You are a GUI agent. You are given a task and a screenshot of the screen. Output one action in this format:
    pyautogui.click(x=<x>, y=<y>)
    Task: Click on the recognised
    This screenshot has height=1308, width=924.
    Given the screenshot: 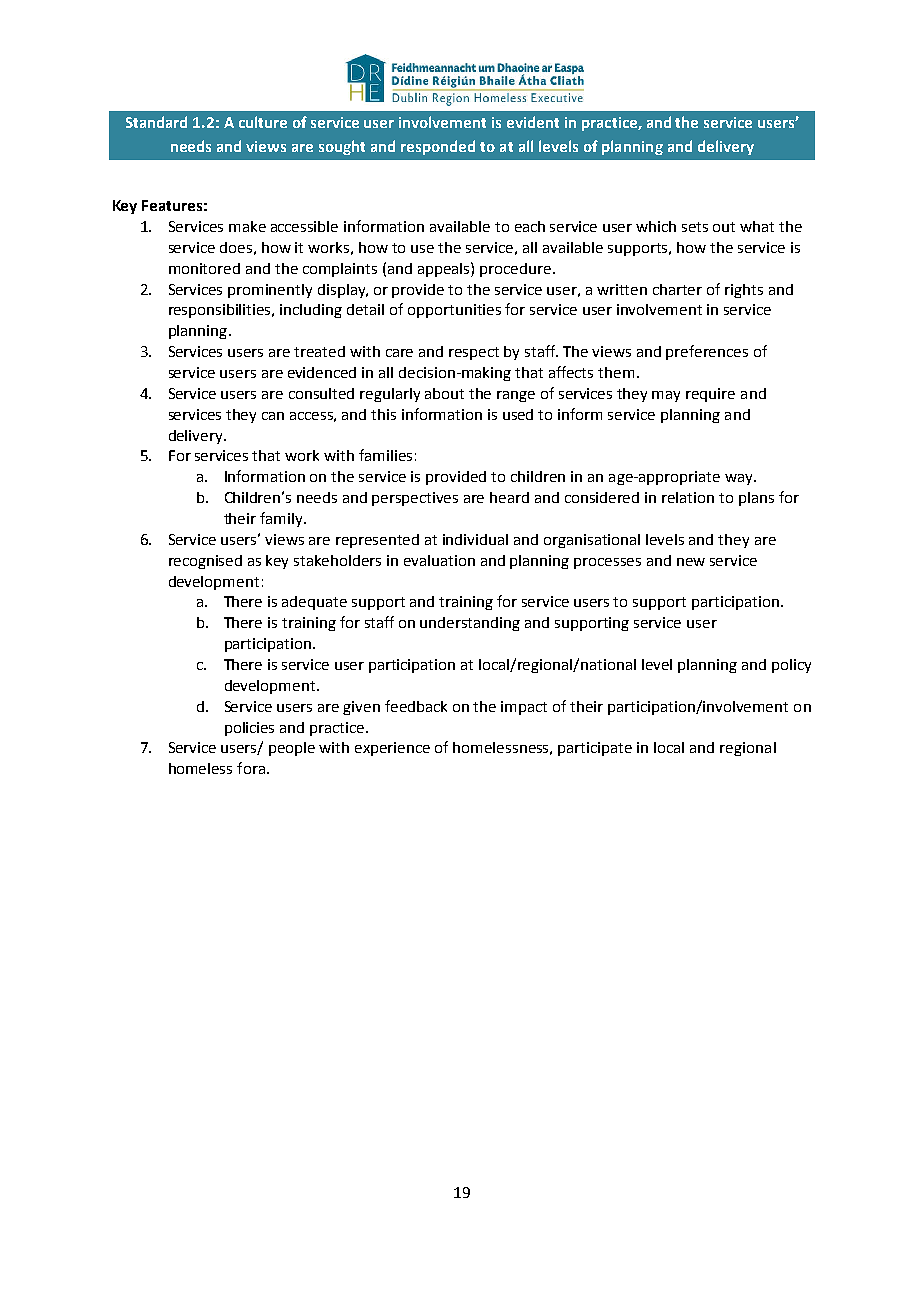 What is the action you would take?
    pyautogui.click(x=205, y=562)
